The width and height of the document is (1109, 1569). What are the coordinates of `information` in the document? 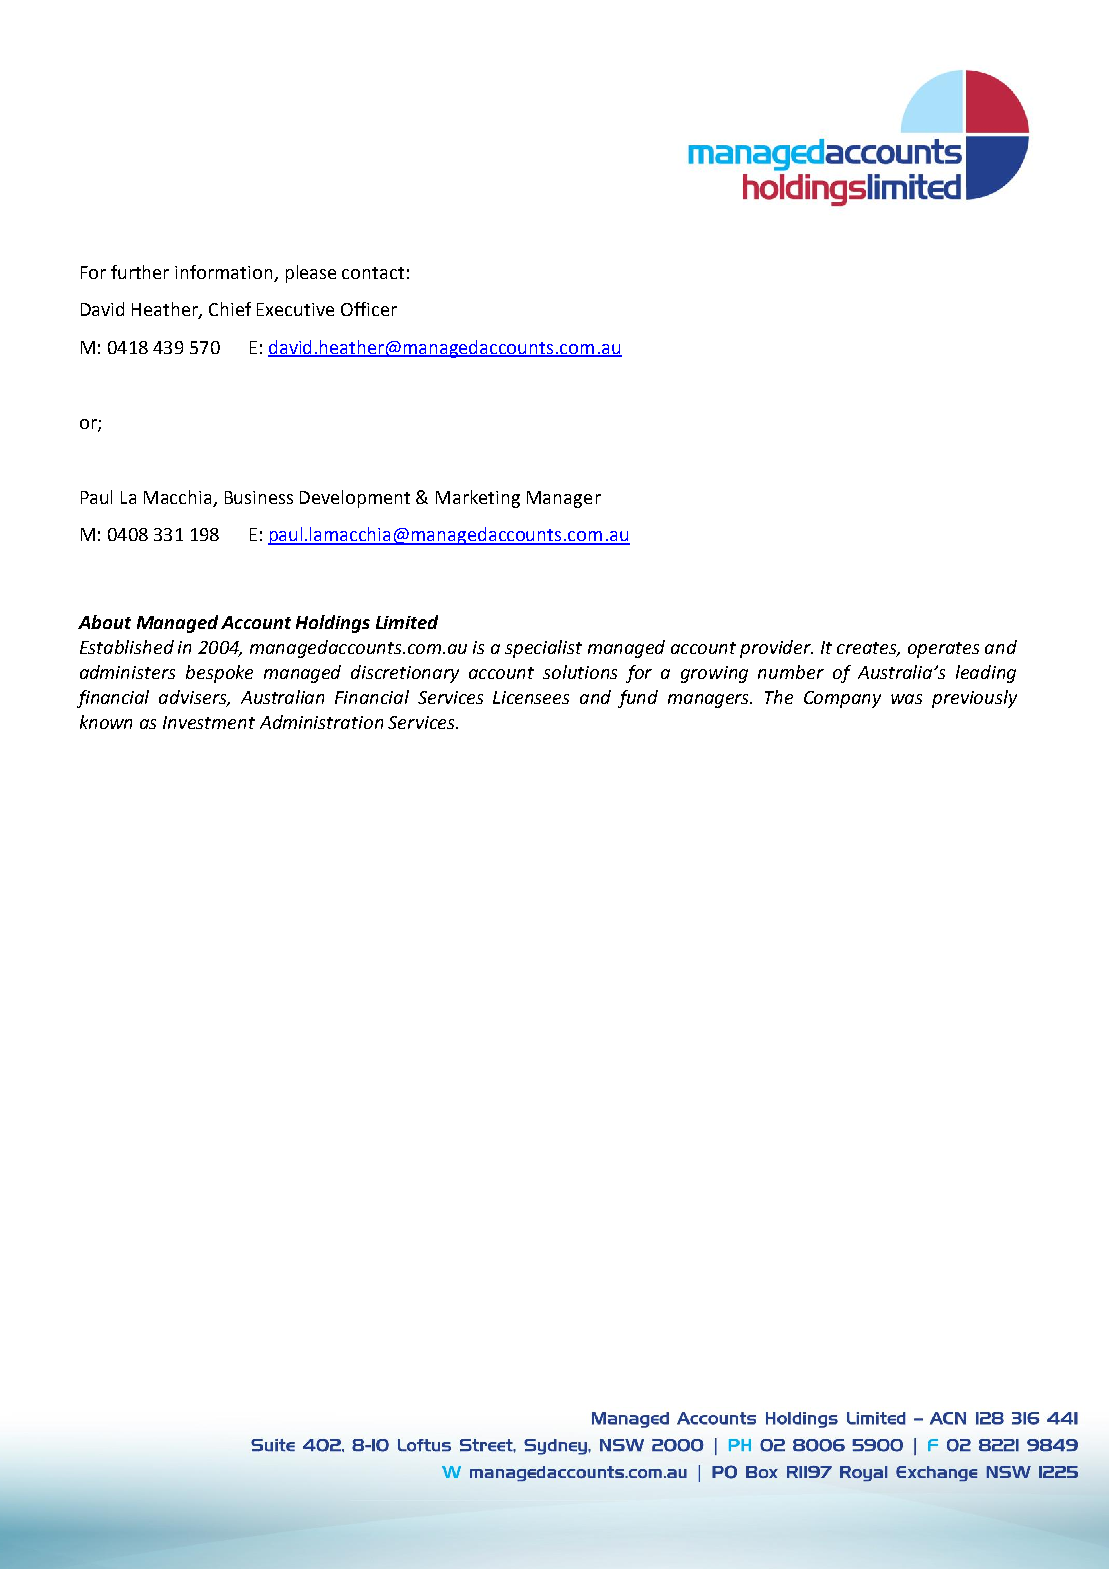 It's located at (223, 272).
